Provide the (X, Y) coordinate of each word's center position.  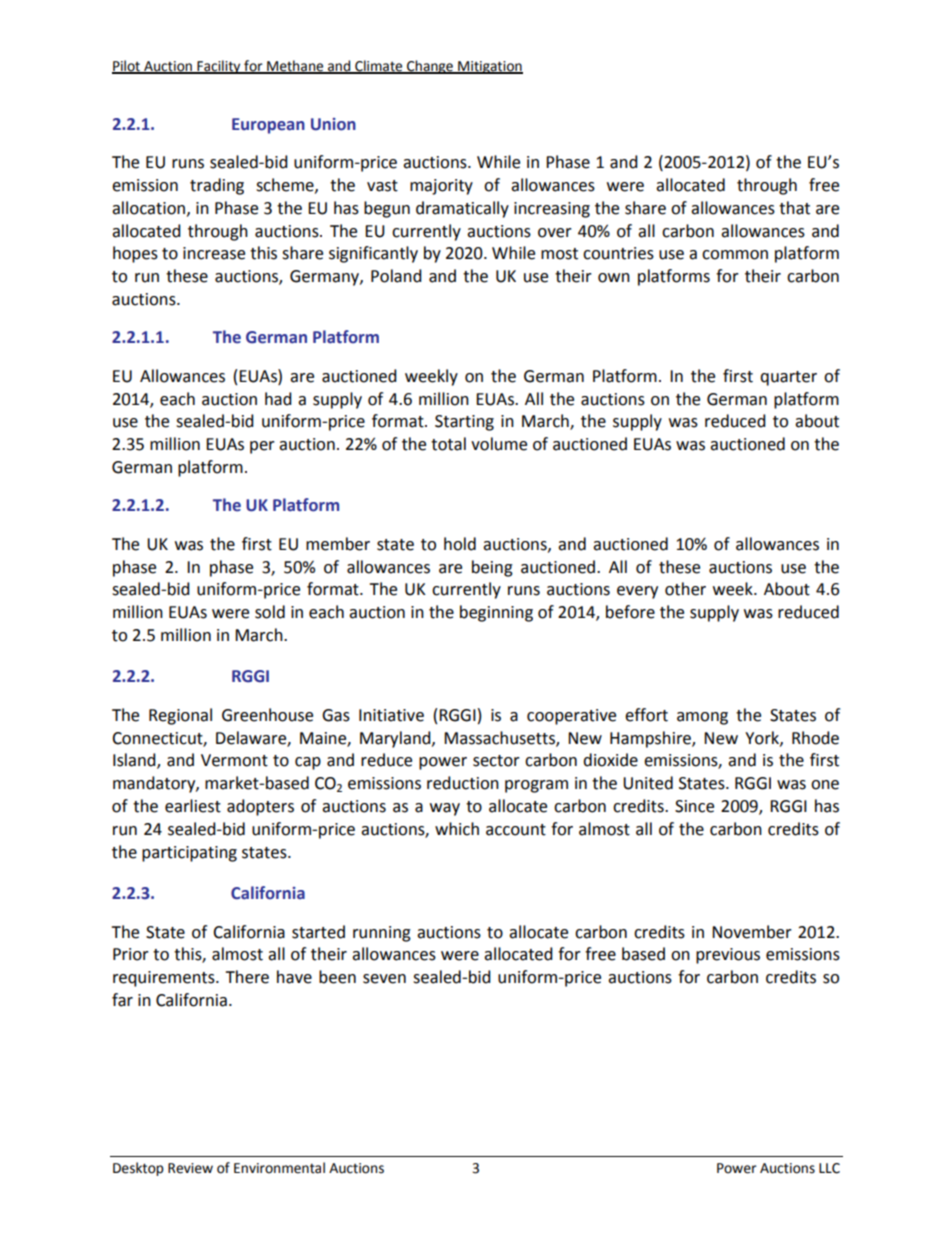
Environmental (279, 1168)
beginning (496, 613)
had (278, 399)
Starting (464, 423)
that (794, 208)
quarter (788, 378)
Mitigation (489, 67)
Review (190, 1168)
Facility (219, 67)
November (752, 932)
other (685, 589)
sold (270, 612)
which (457, 829)
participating (189, 854)
